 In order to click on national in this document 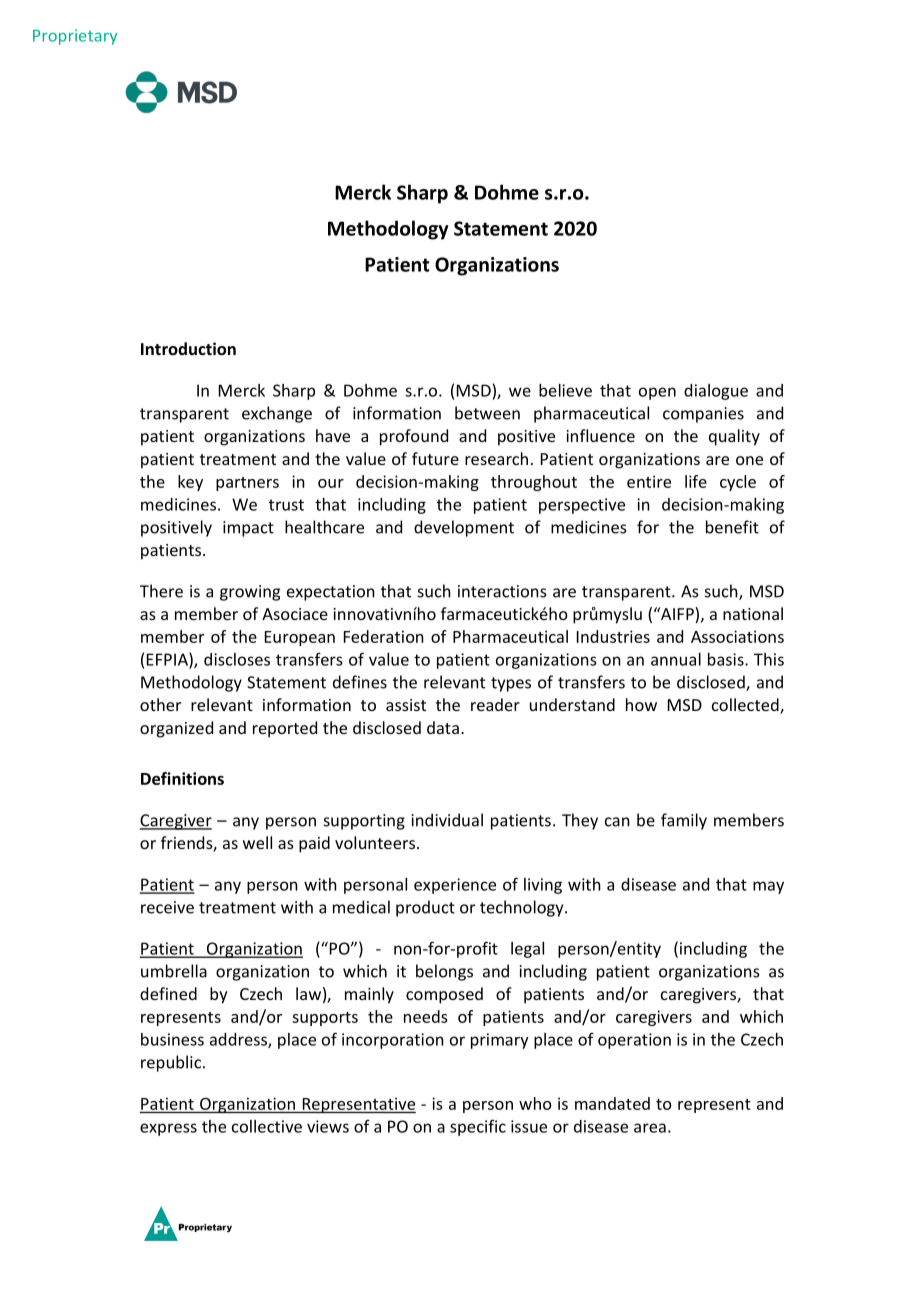, I will do `click(753, 613)`.
